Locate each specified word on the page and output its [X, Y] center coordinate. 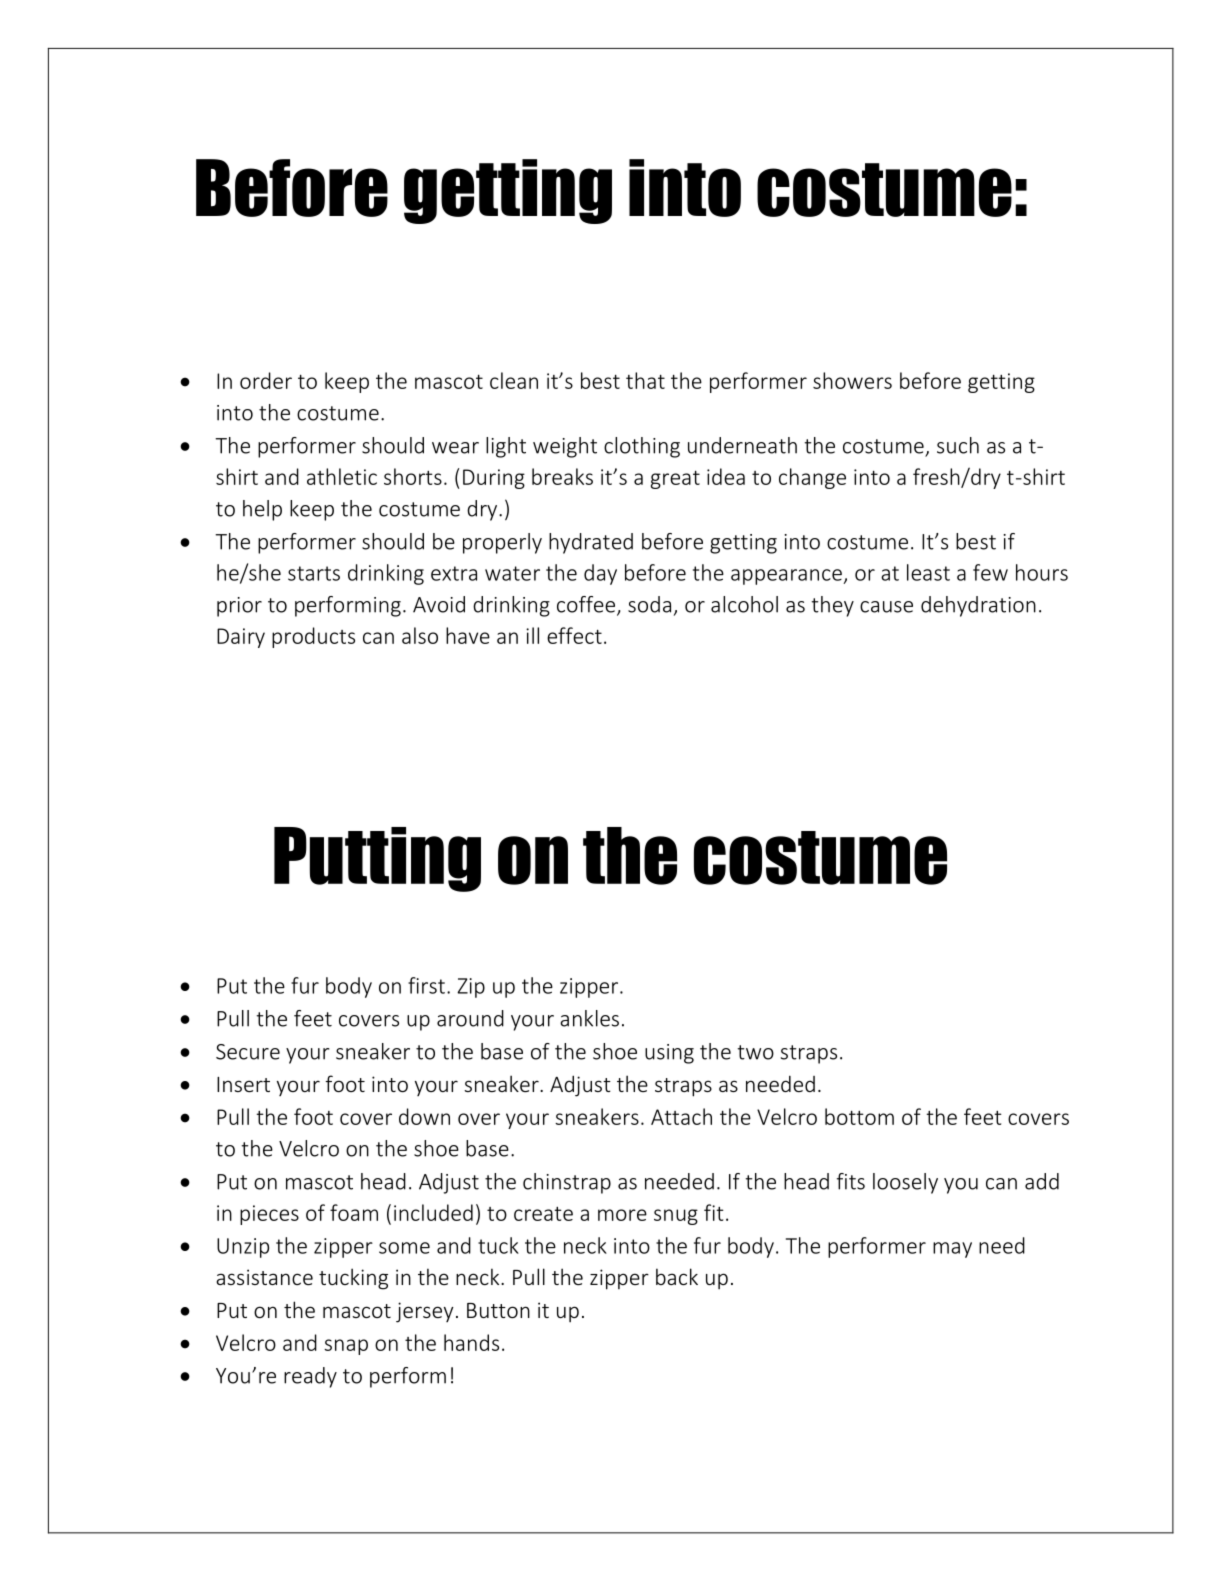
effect [574, 635]
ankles [589, 1018]
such [958, 445]
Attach [681, 1116]
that [645, 380]
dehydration [978, 606]
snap [346, 1347]
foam [354, 1212]
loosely [905, 1183]
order [266, 380]
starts [314, 573]
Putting [377, 859]
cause [886, 607]
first [426, 985]
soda [649, 604]
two [755, 1052]
